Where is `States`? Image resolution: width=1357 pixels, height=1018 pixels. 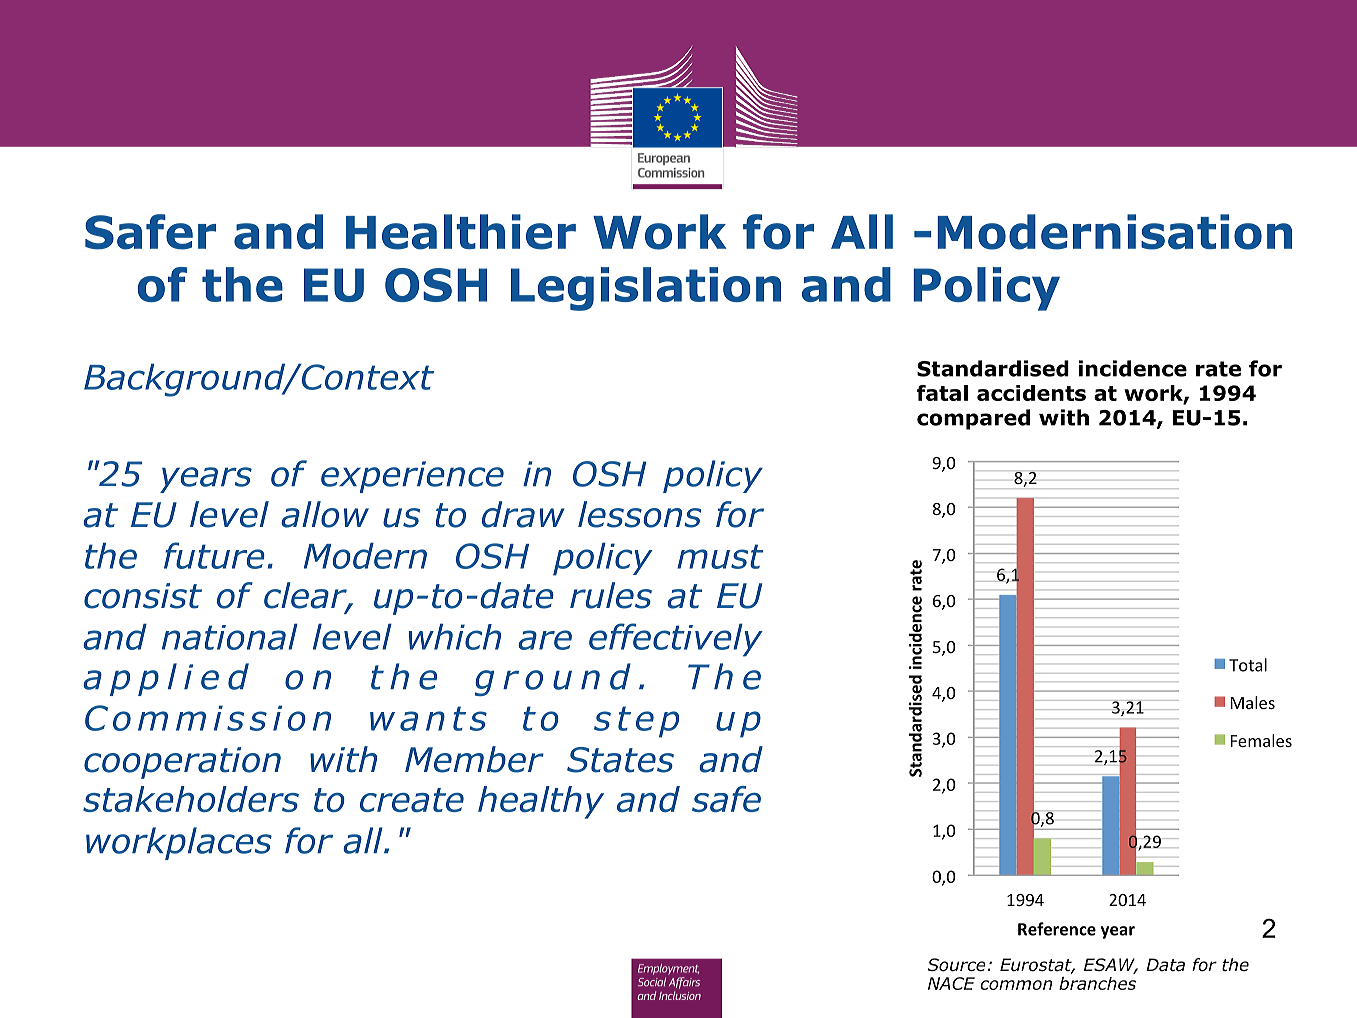
States is located at coordinates (620, 760).
